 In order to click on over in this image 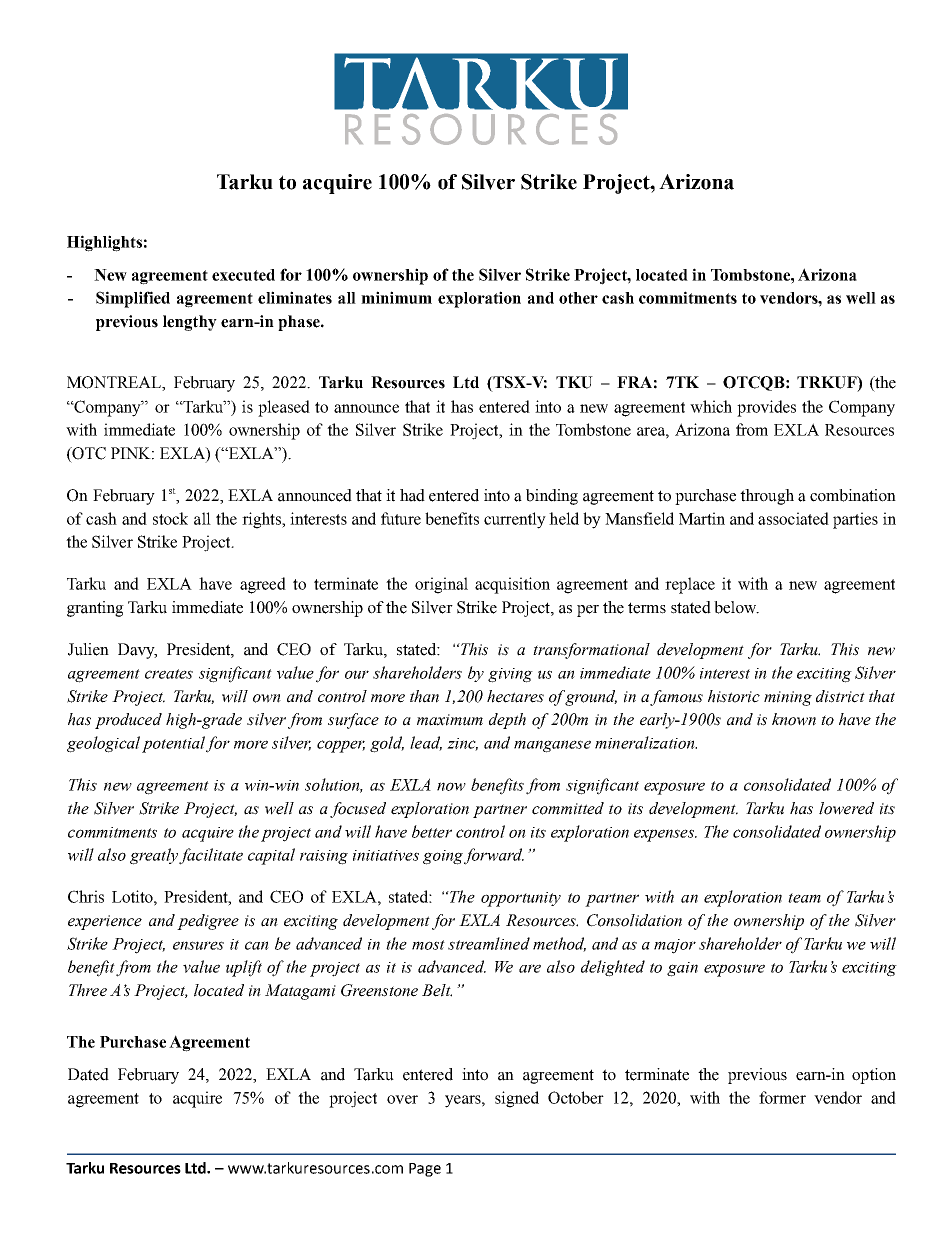, I will do `click(402, 1099)`.
